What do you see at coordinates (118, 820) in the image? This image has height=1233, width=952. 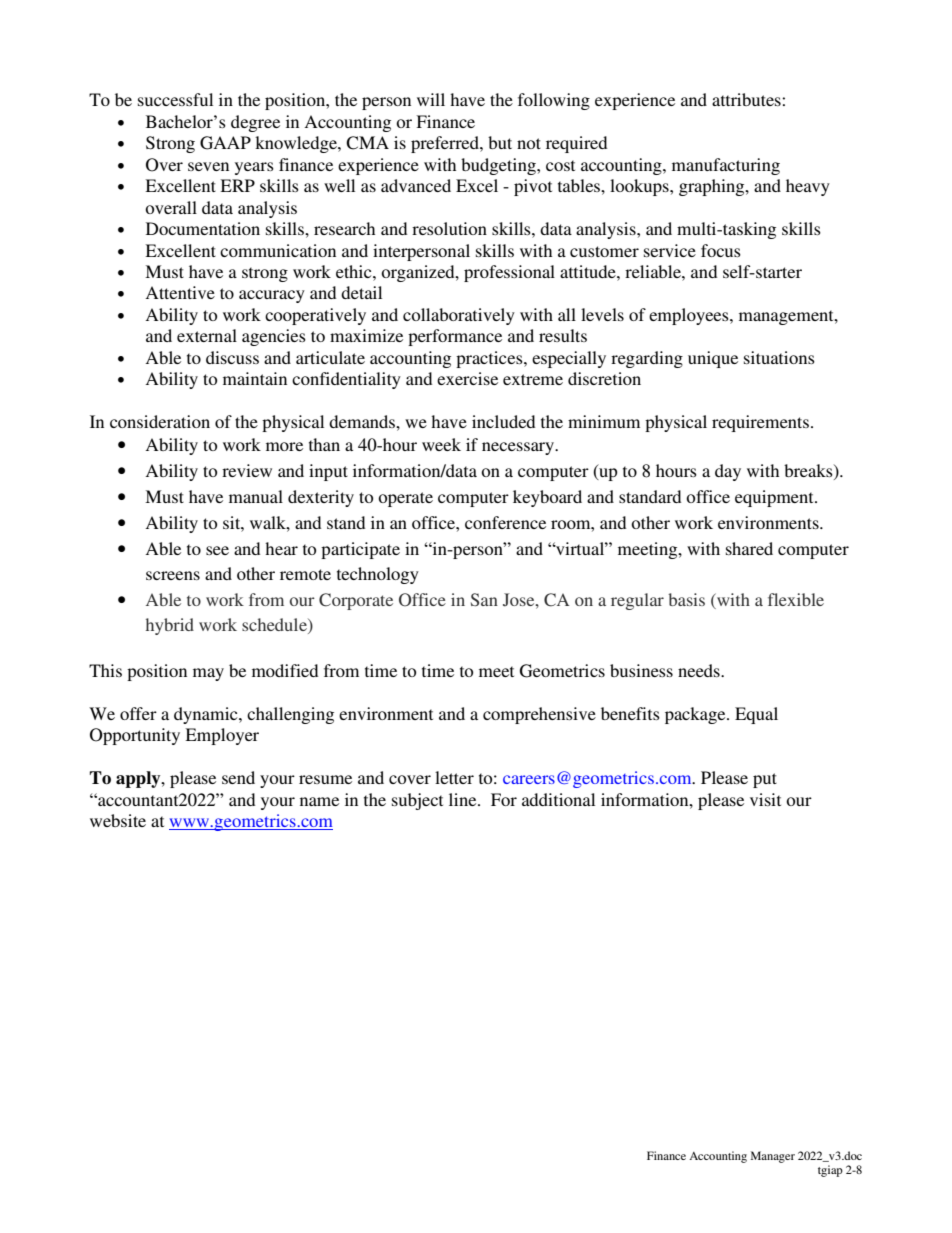 I see `website` at bounding box center [118, 820].
